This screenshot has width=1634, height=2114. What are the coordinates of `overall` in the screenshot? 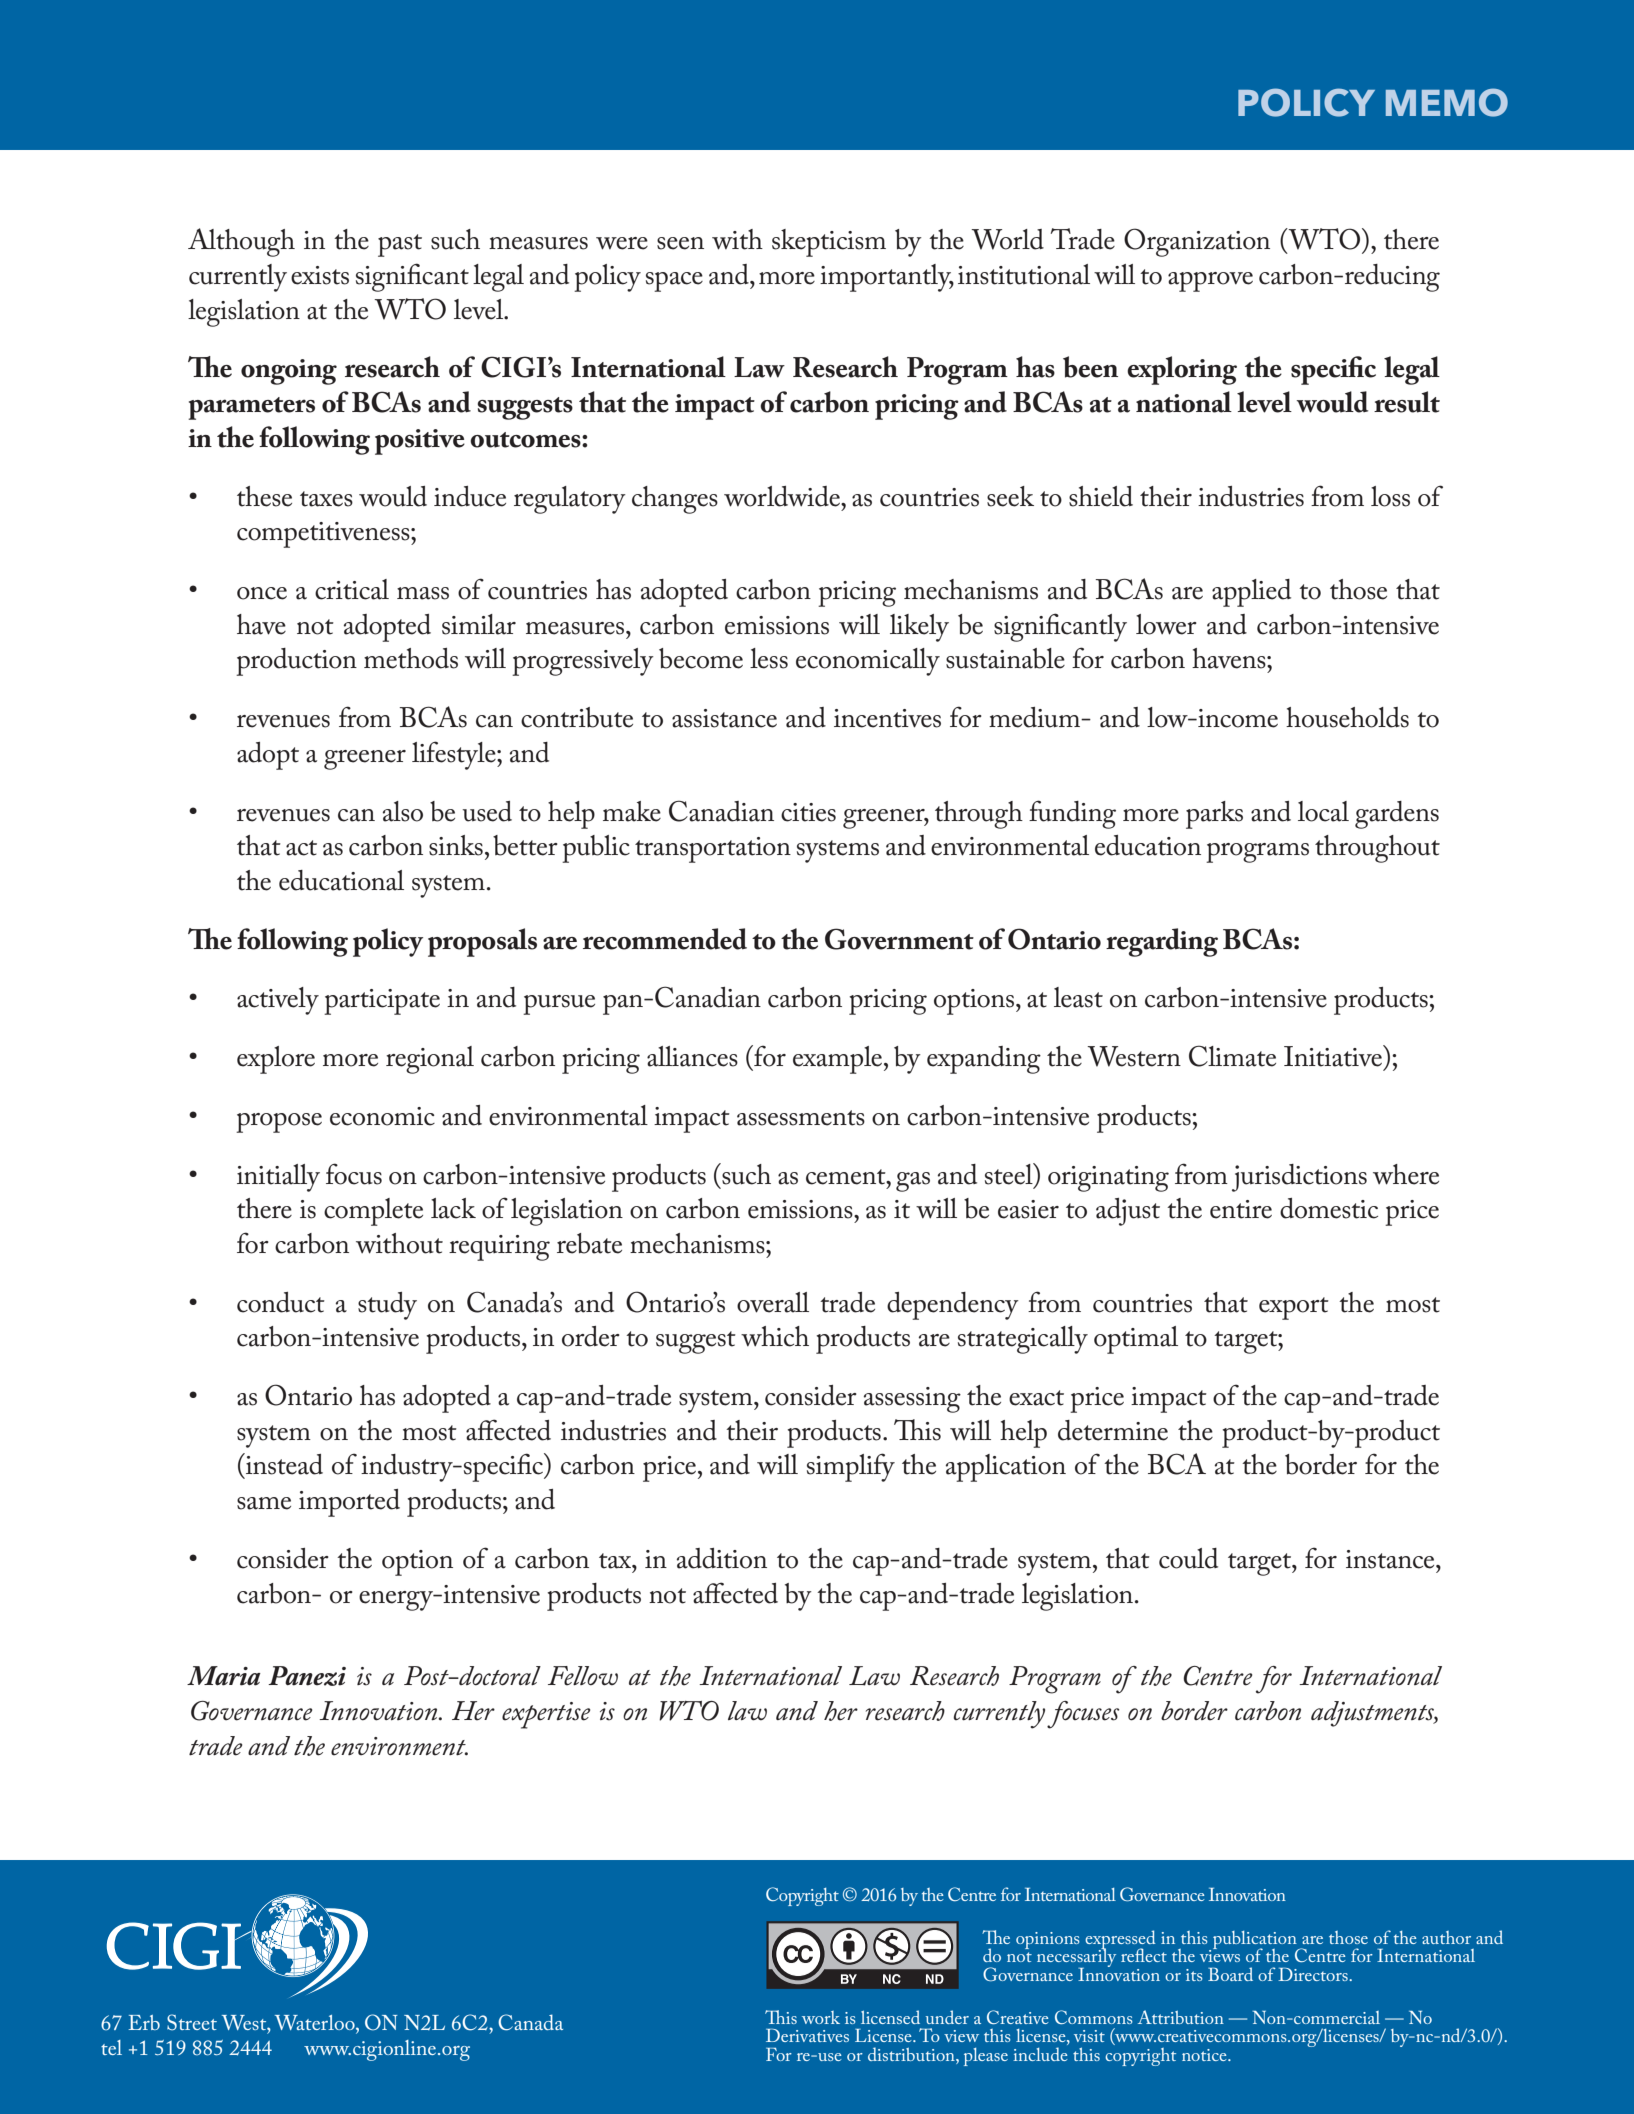 It's located at (773, 1302).
